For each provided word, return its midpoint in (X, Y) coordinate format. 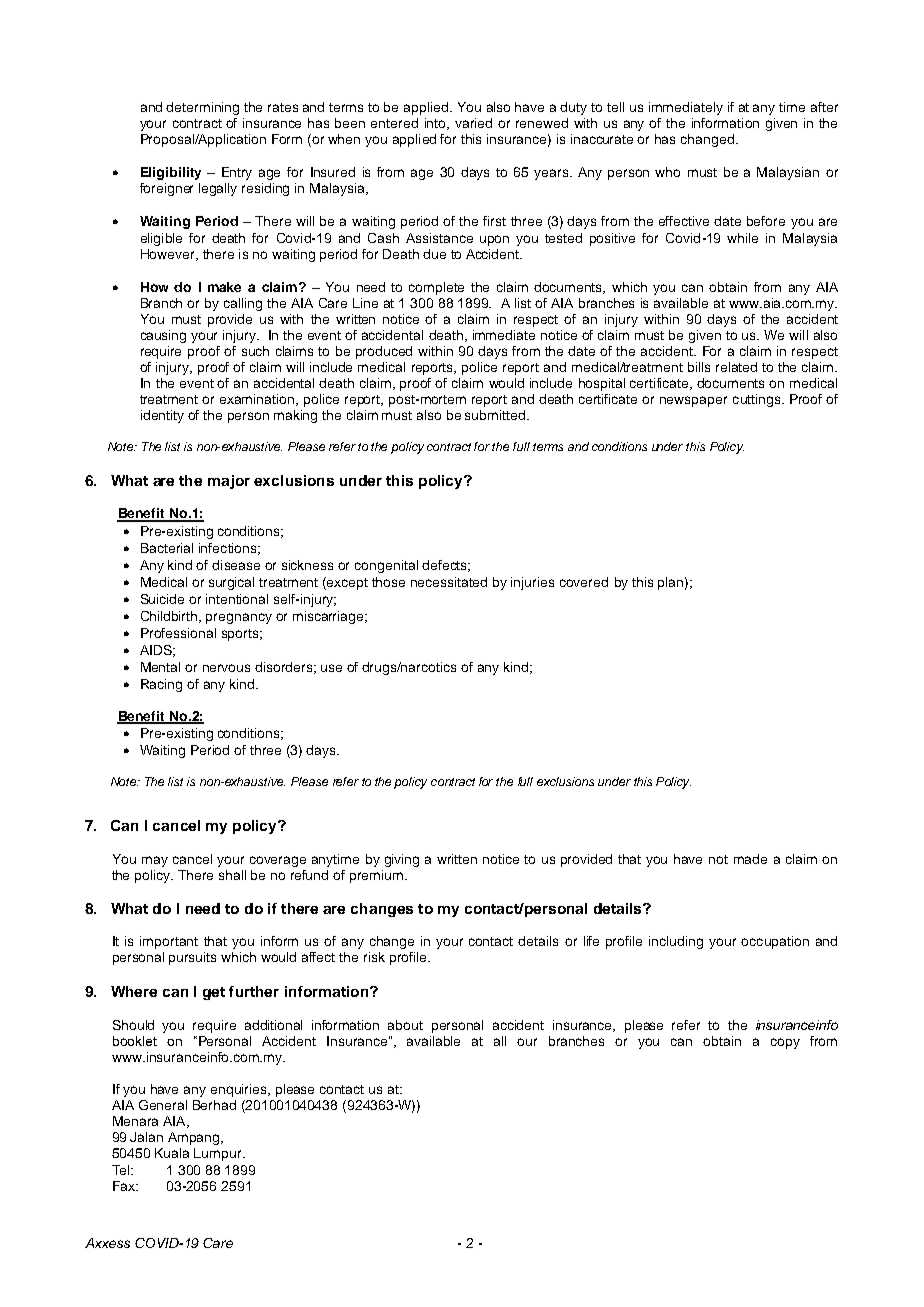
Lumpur (219, 1154)
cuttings (758, 400)
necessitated (449, 582)
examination (258, 400)
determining (202, 108)
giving (402, 860)
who (667, 172)
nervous (226, 668)
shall (232, 875)
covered (584, 582)
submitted (495, 415)
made (750, 859)
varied (473, 123)
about (405, 1025)
